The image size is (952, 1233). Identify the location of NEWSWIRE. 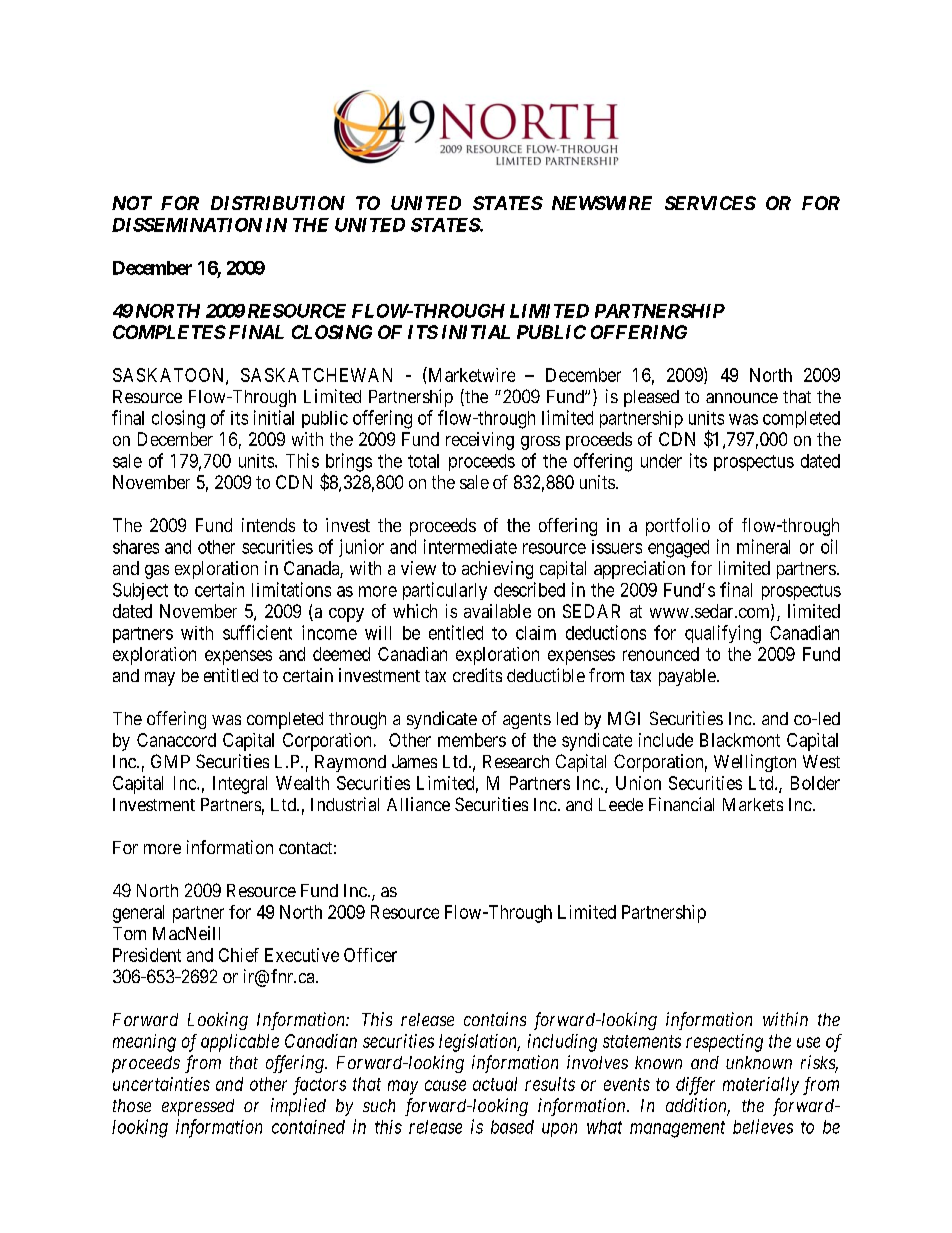
(602, 203).
